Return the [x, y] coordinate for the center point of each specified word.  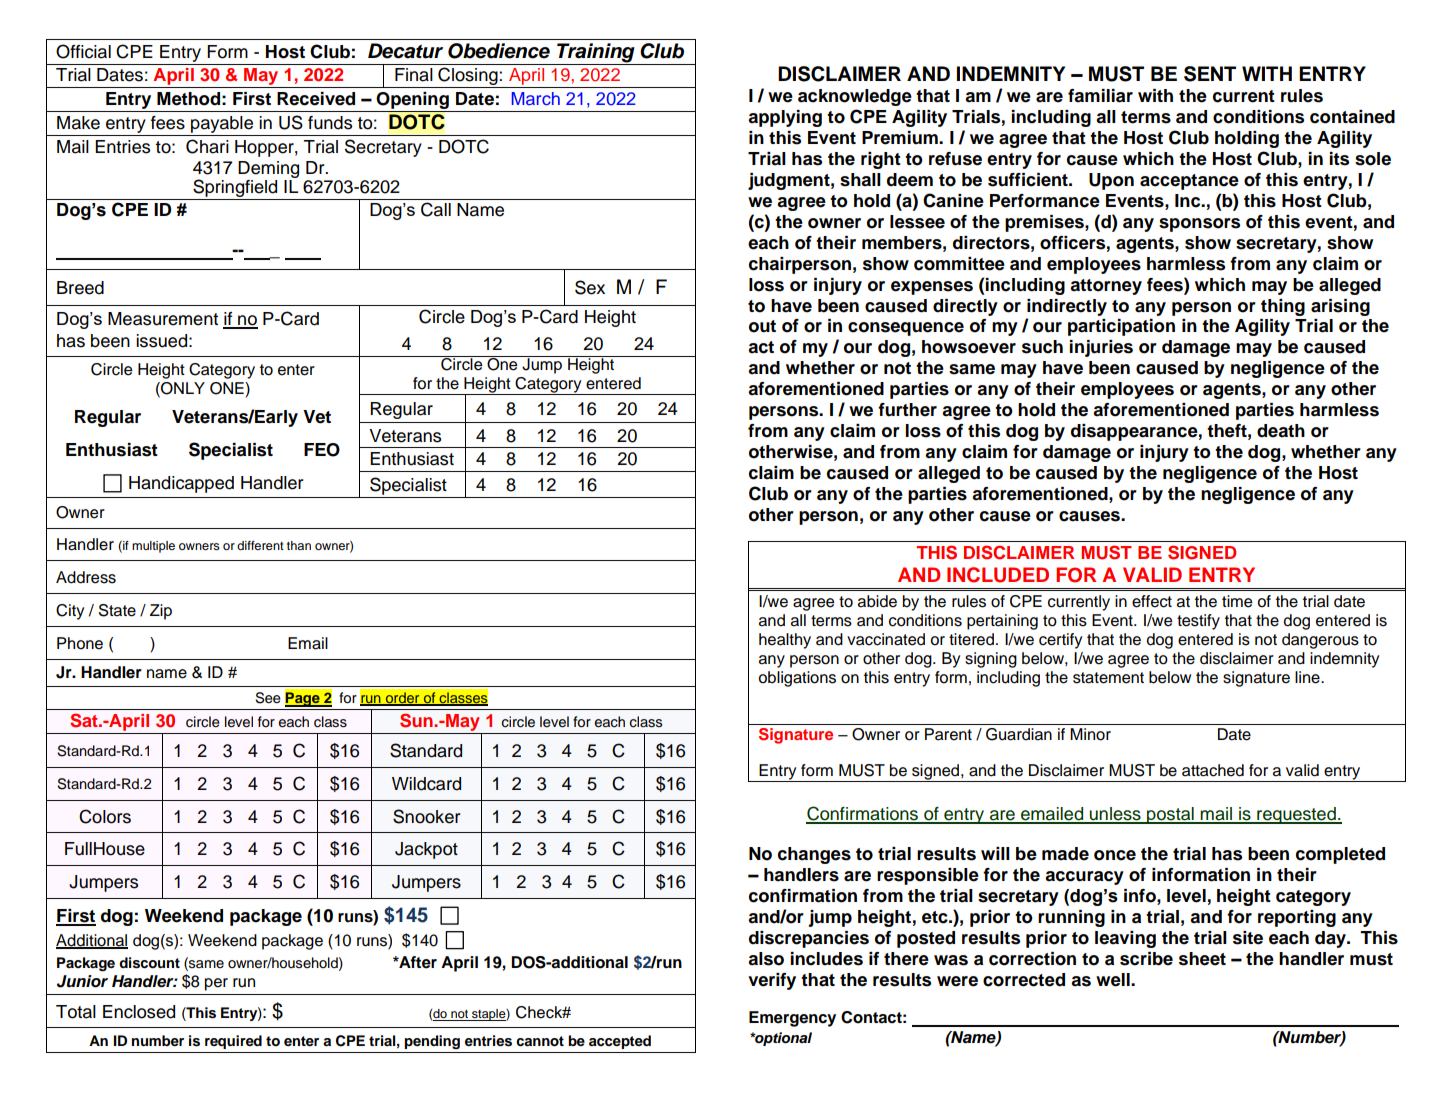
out [762, 326]
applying [785, 118]
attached [1213, 770]
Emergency [792, 1019]
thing [1283, 307]
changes [814, 855]
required [233, 1042]
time [1237, 601]
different [260, 545]
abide [877, 601]
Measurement [163, 319]
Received [316, 99]
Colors [105, 816]
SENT [1210, 74]
